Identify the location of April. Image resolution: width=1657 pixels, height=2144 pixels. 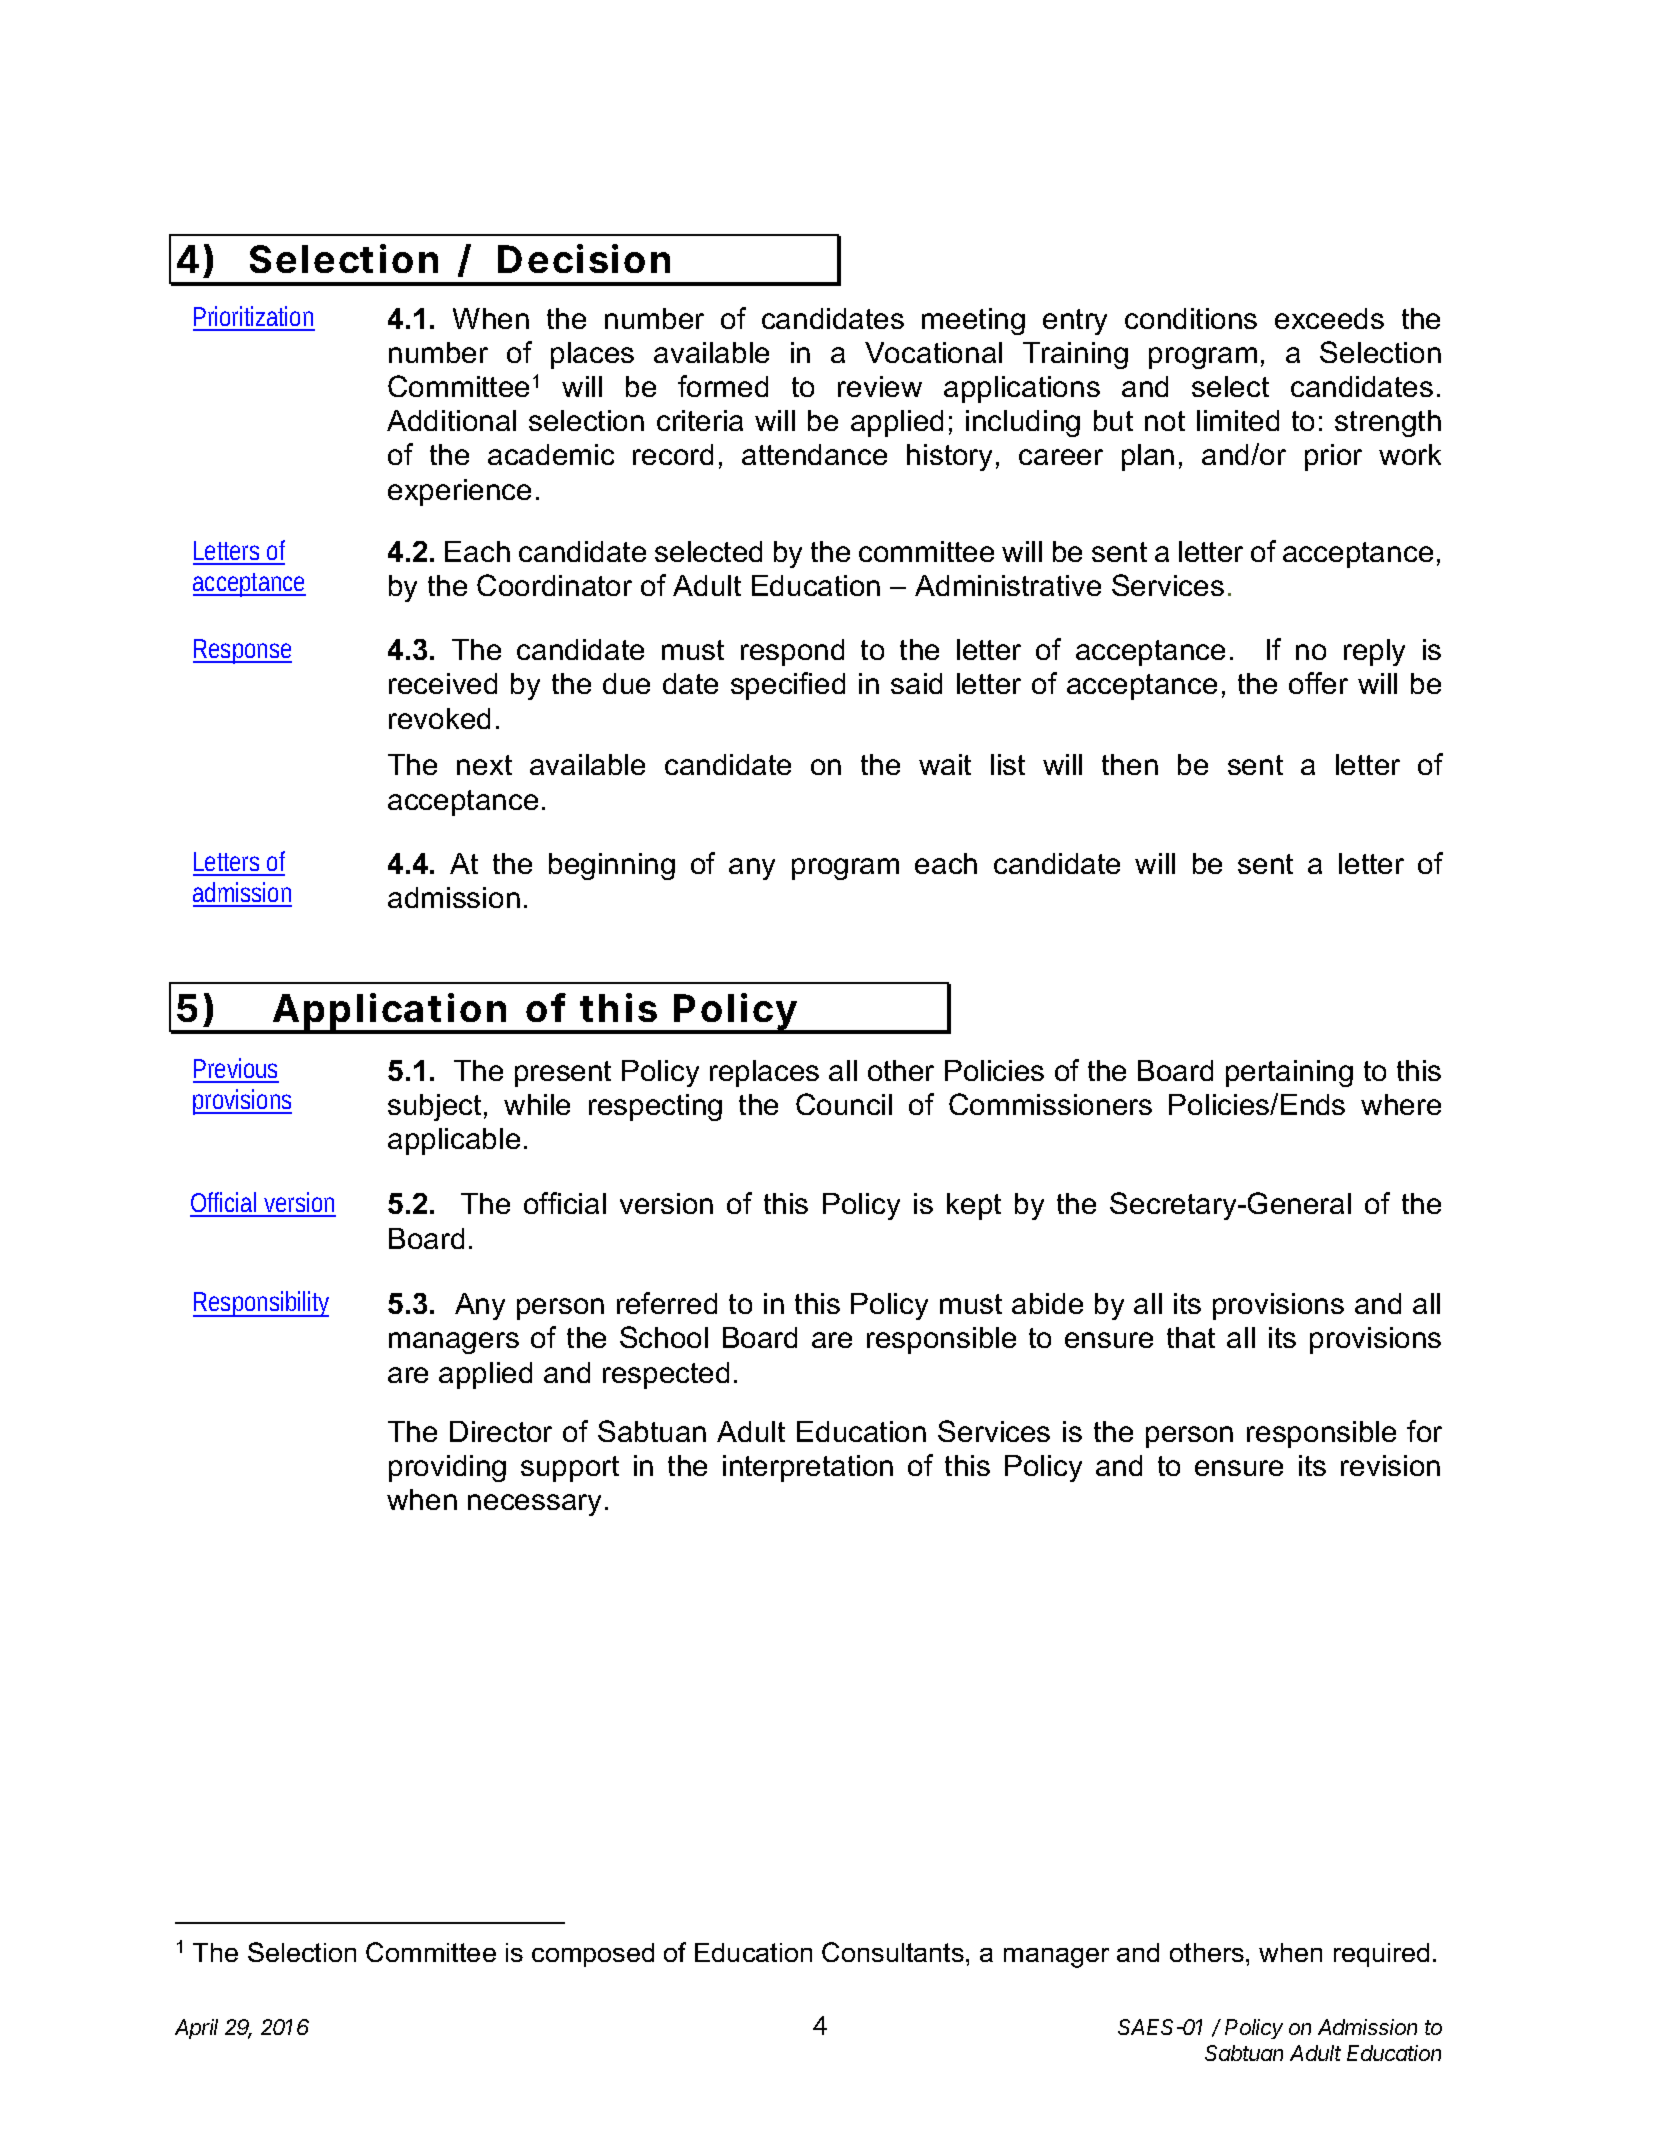
(196, 2029).
